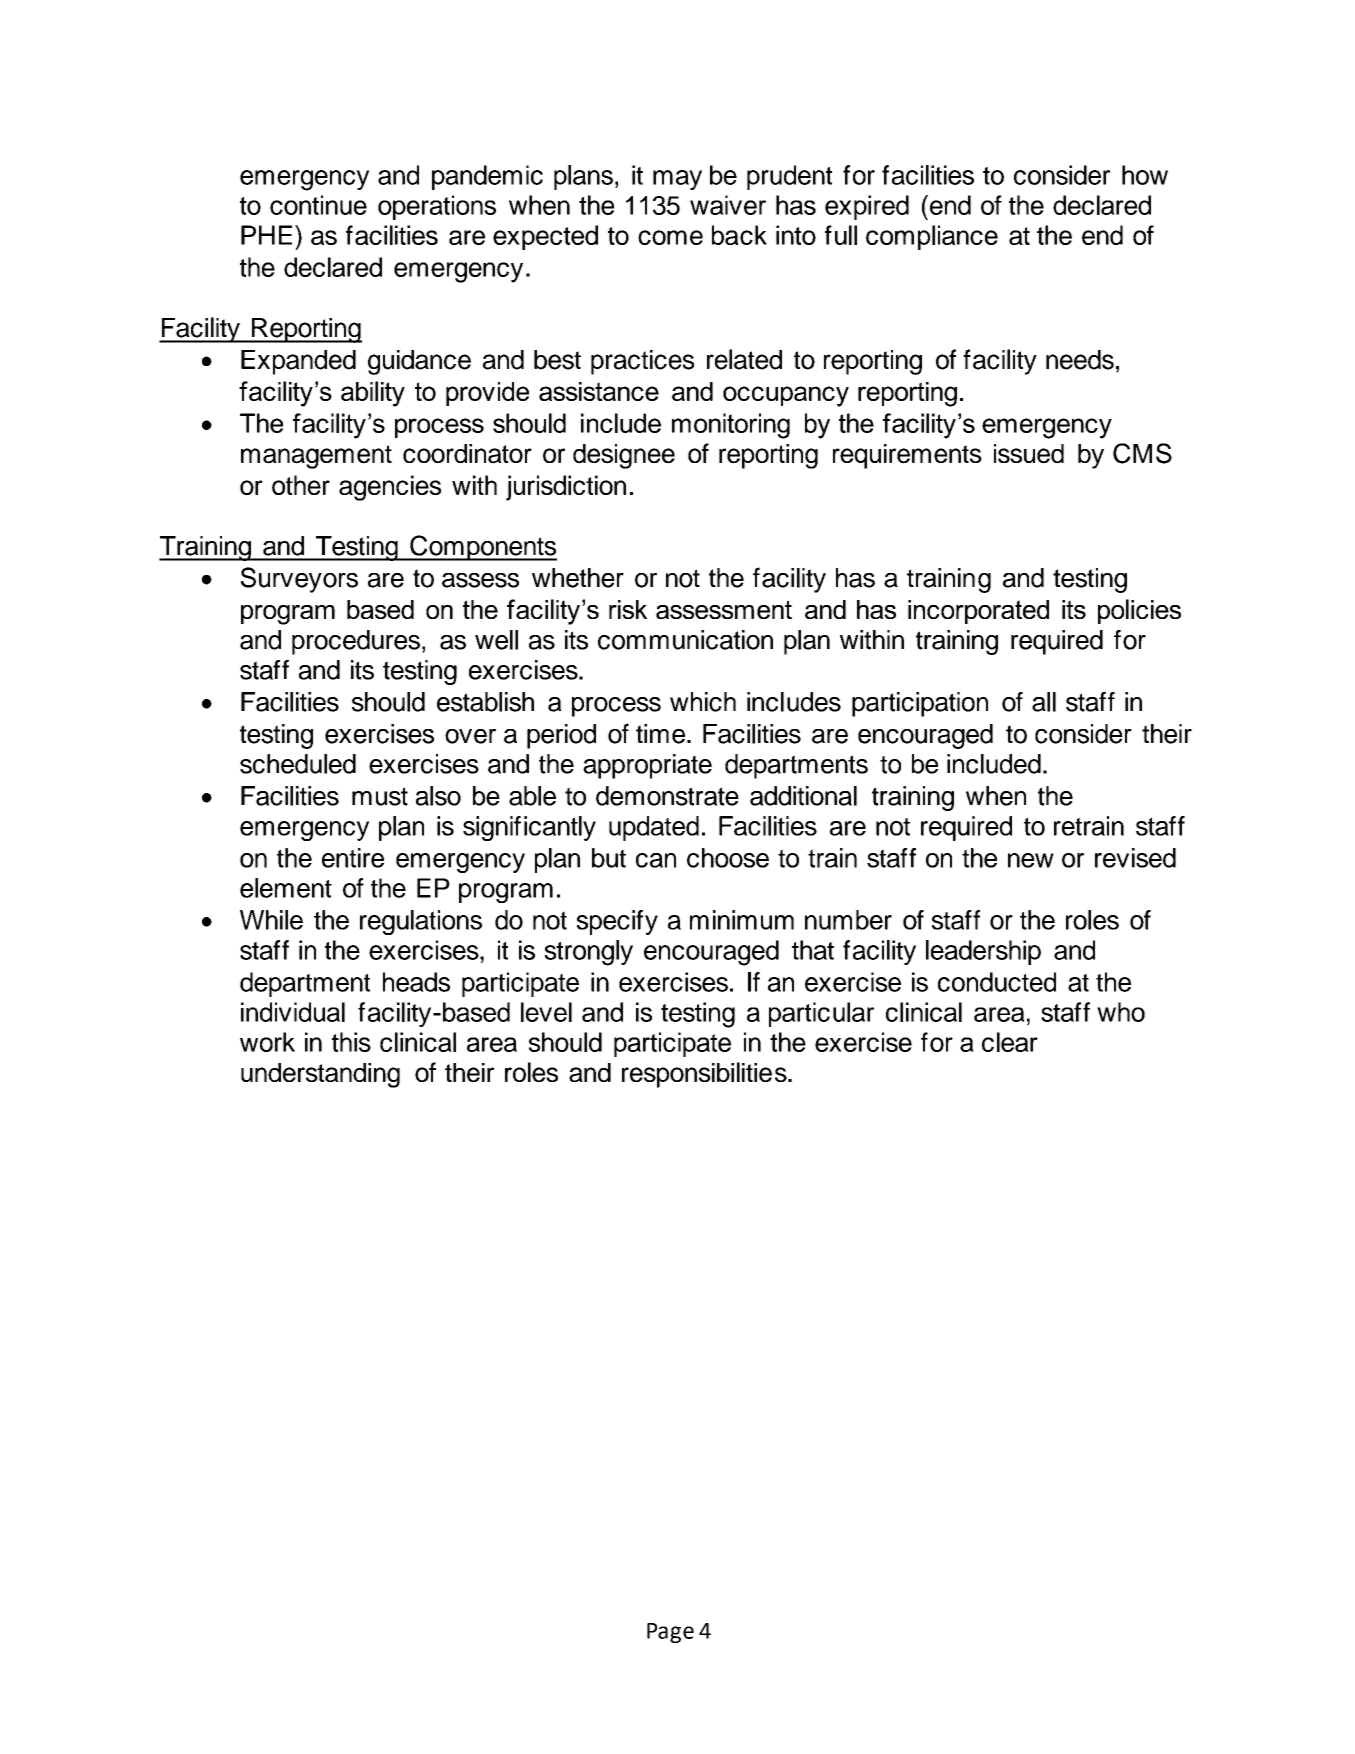 The height and width of the page is (1754, 1355). Describe the element at coordinates (1031, 860) in the page. I see `new` at that location.
